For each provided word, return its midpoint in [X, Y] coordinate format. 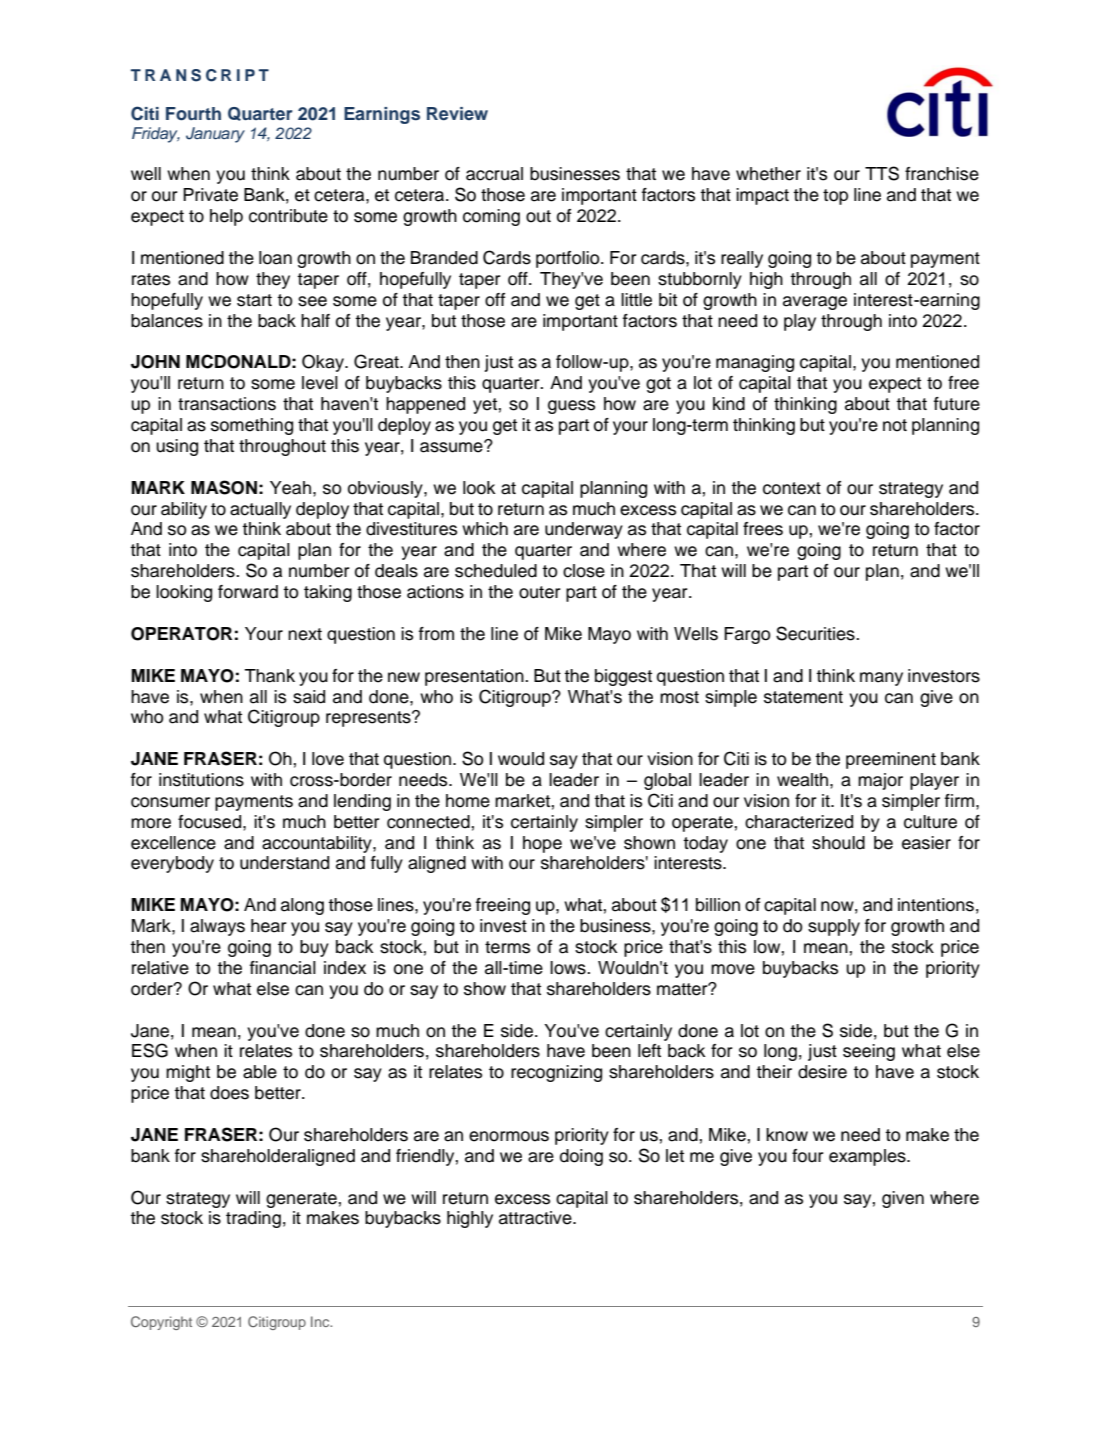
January [215, 135]
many [881, 679]
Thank [269, 676]
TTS [882, 173]
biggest [623, 677]
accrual [494, 174]
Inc [321, 1321]
